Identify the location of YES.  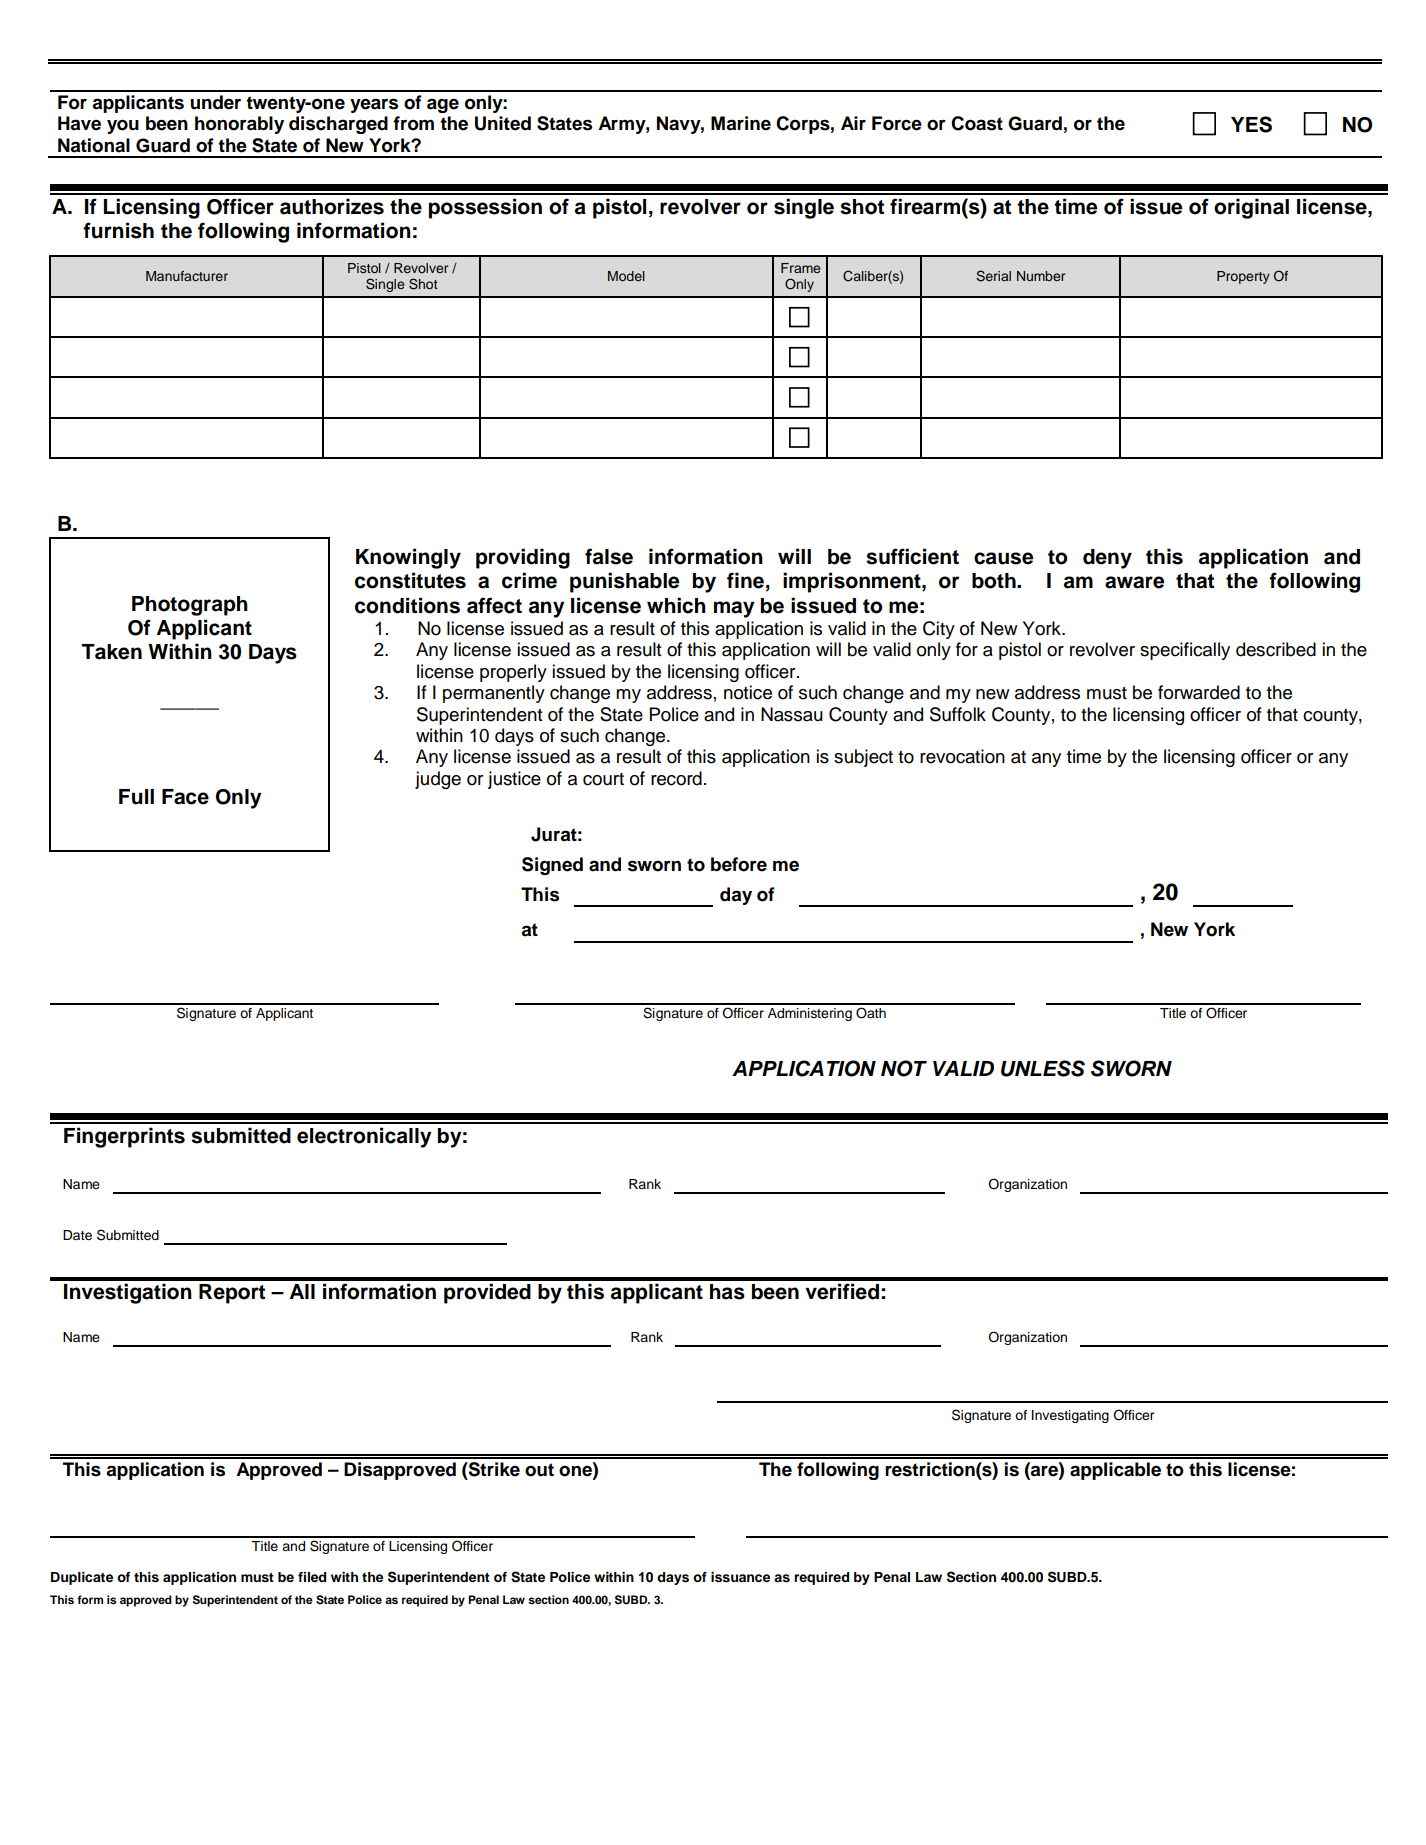
(1251, 124).
